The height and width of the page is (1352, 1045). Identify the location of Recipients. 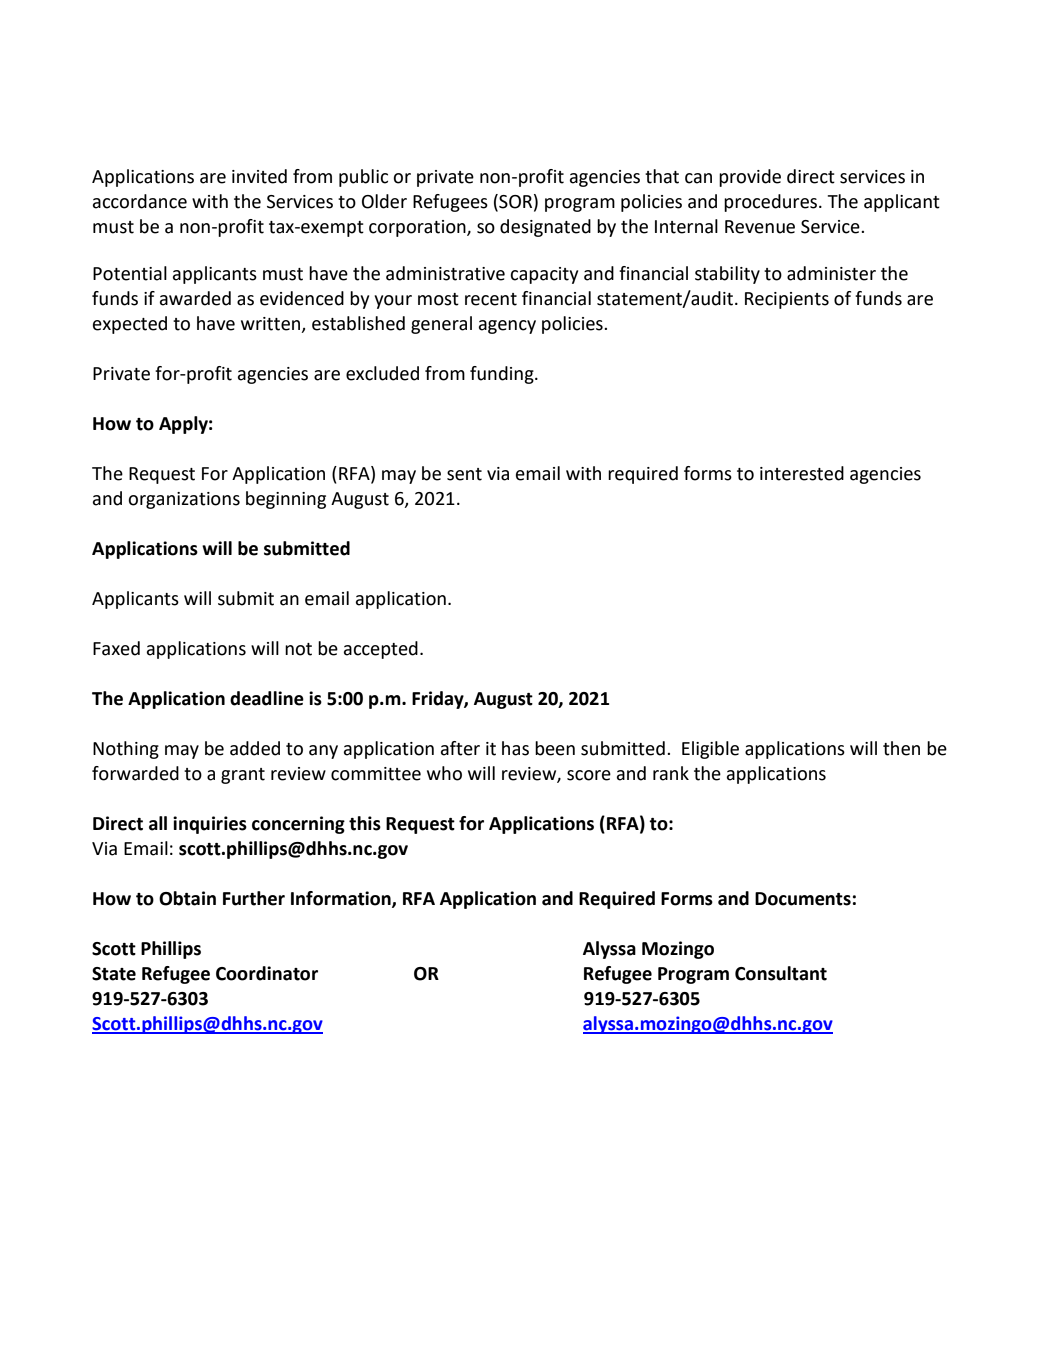
(787, 300).
